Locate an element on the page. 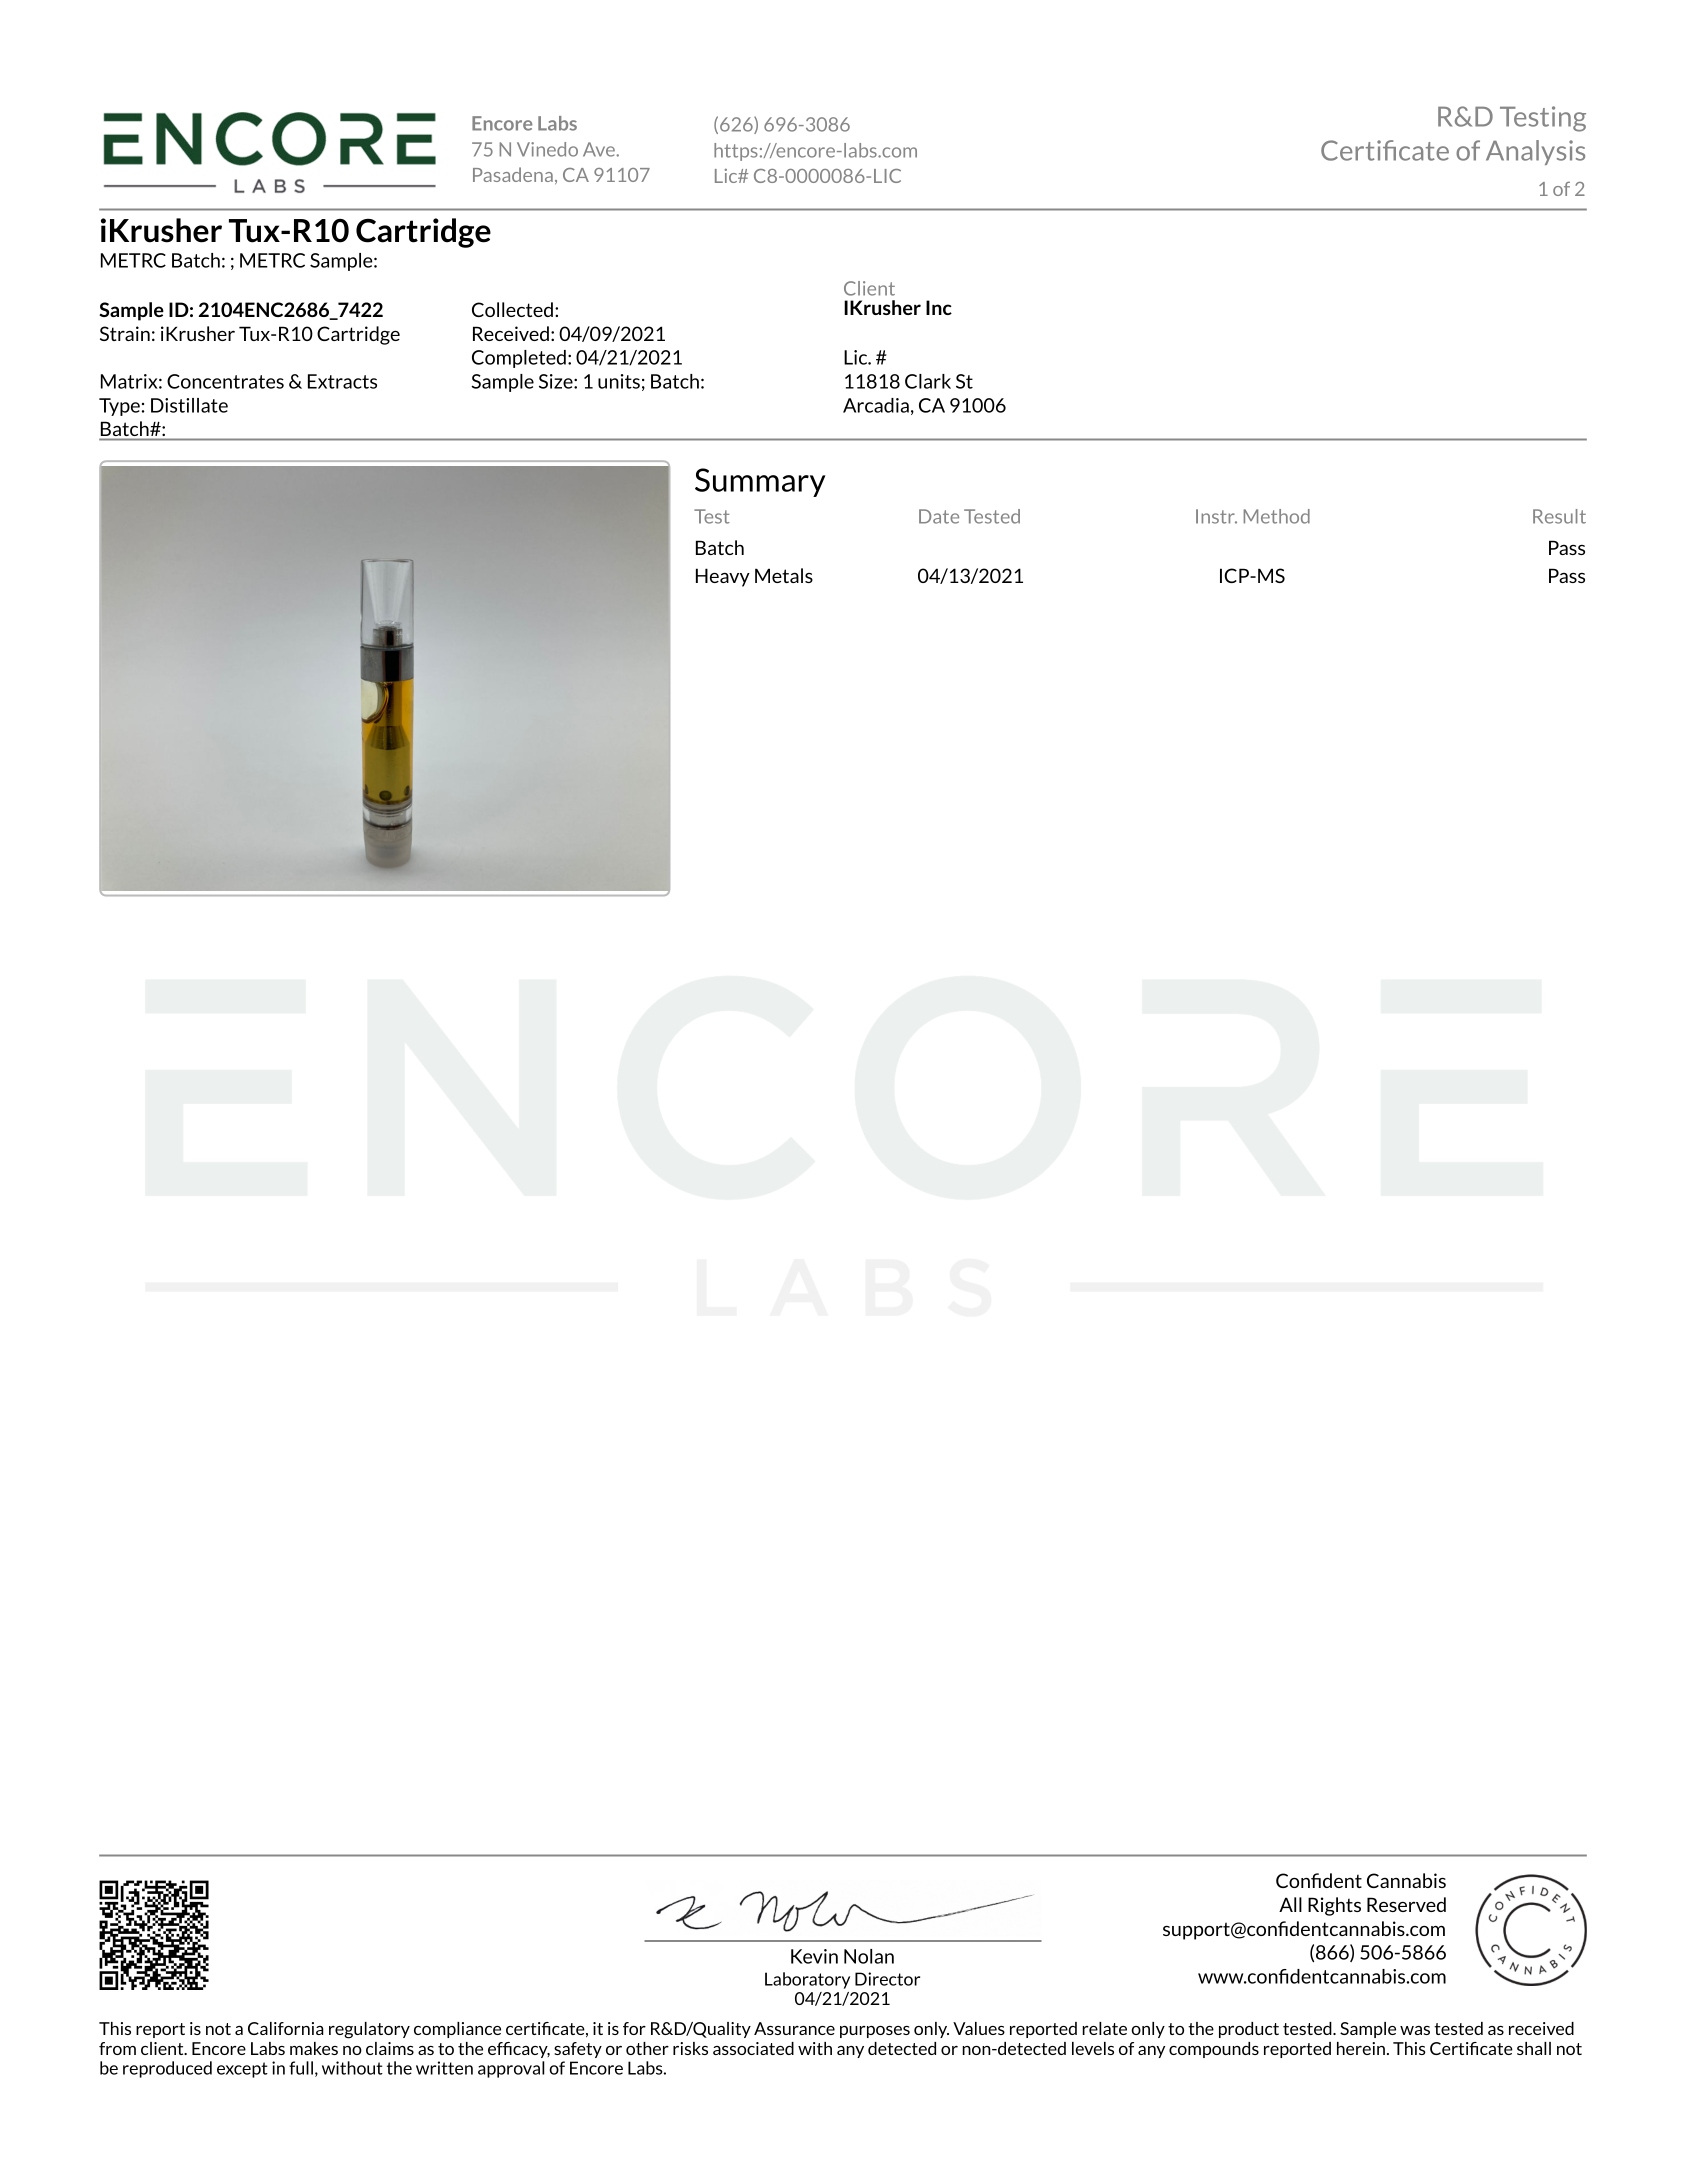  Heavy is located at coordinates (723, 577).
